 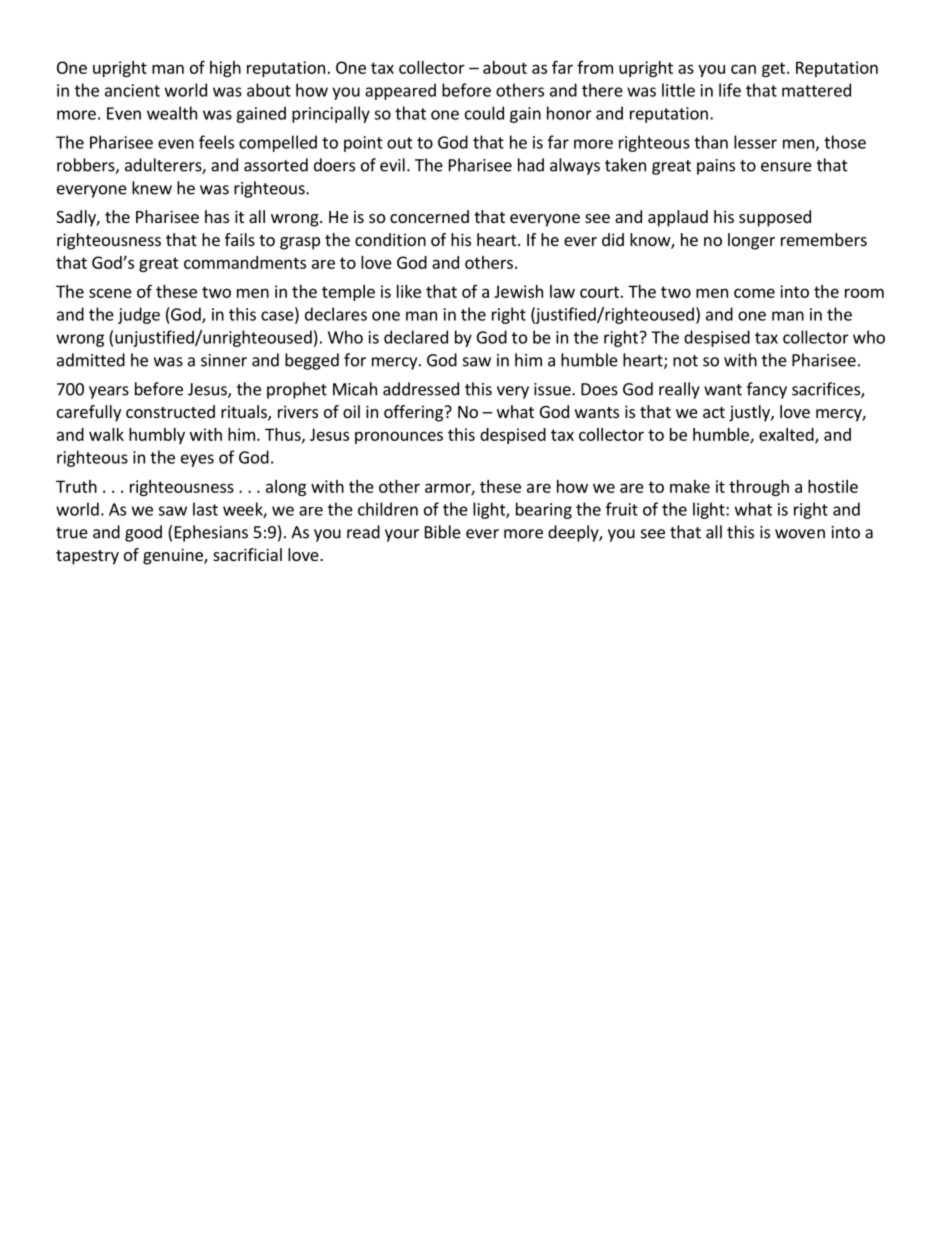 What do you see at coordinates (754, 293) in the page?
I see `come` at bounding box center [754, 293].
